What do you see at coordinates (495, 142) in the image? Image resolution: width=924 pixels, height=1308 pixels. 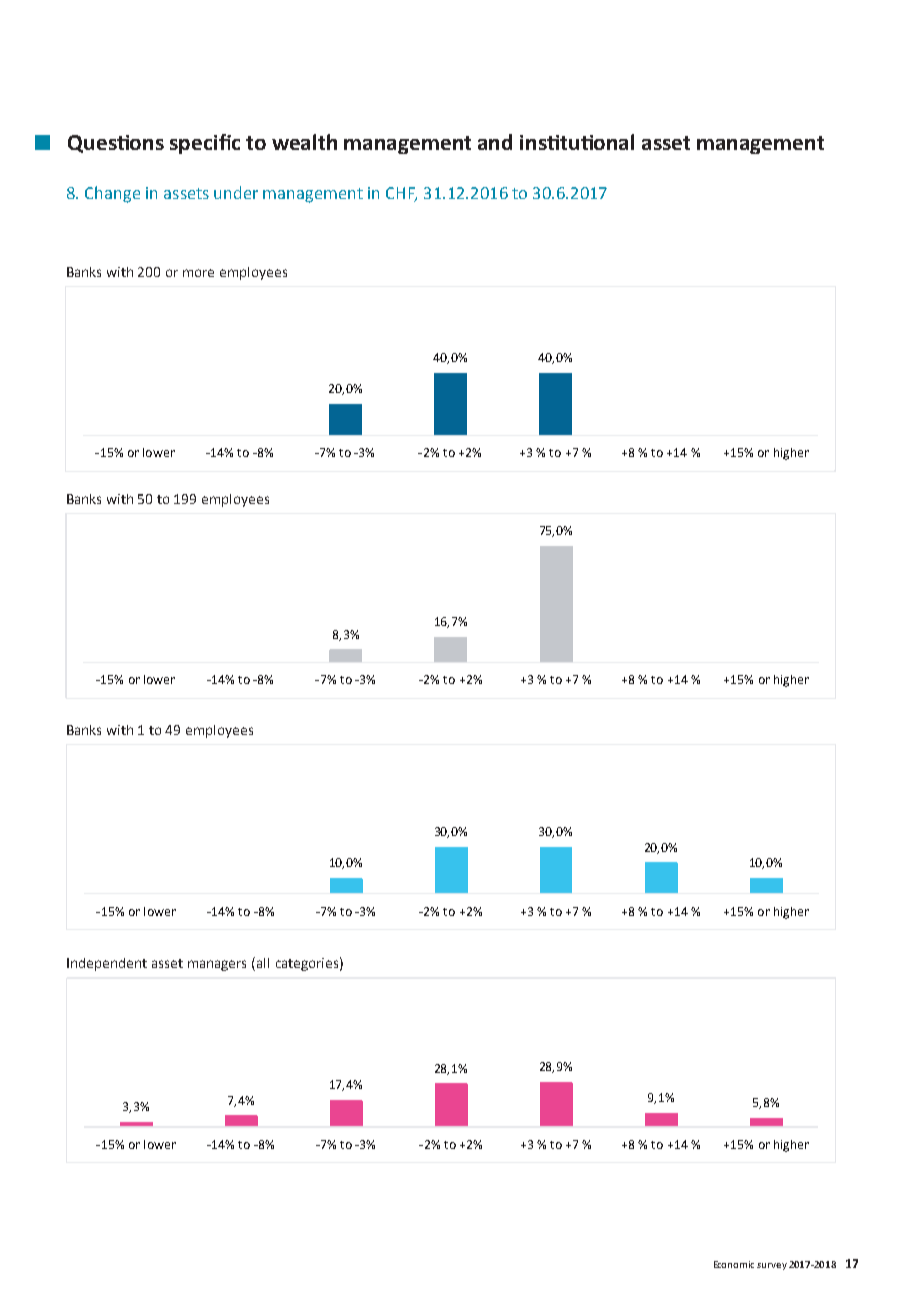 I see `and` at bounding box center [495, 142].
